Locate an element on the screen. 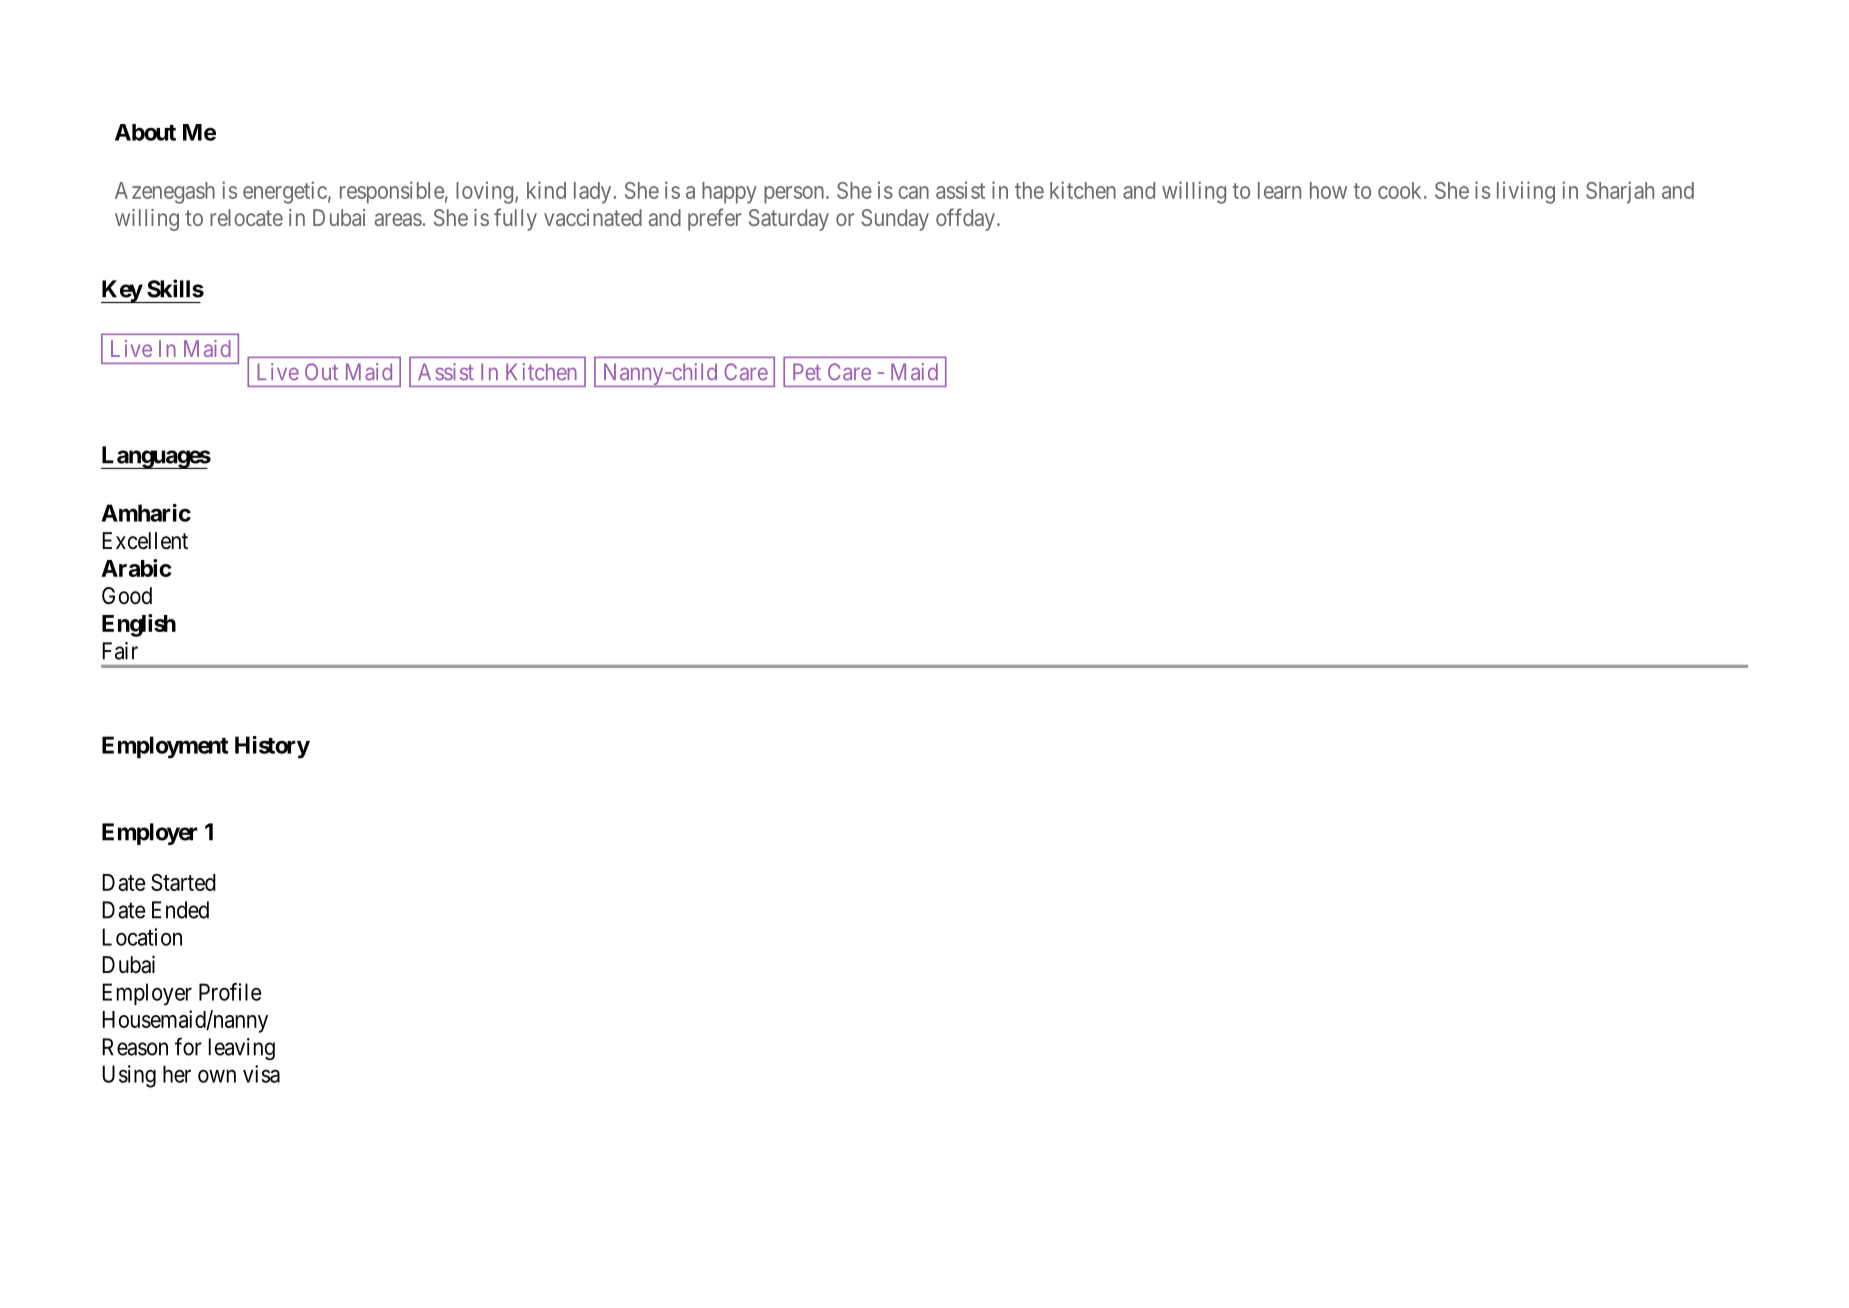 The width and height of the screenshot is (1849, 1308). Pet is located at coordinates (807, 372).
